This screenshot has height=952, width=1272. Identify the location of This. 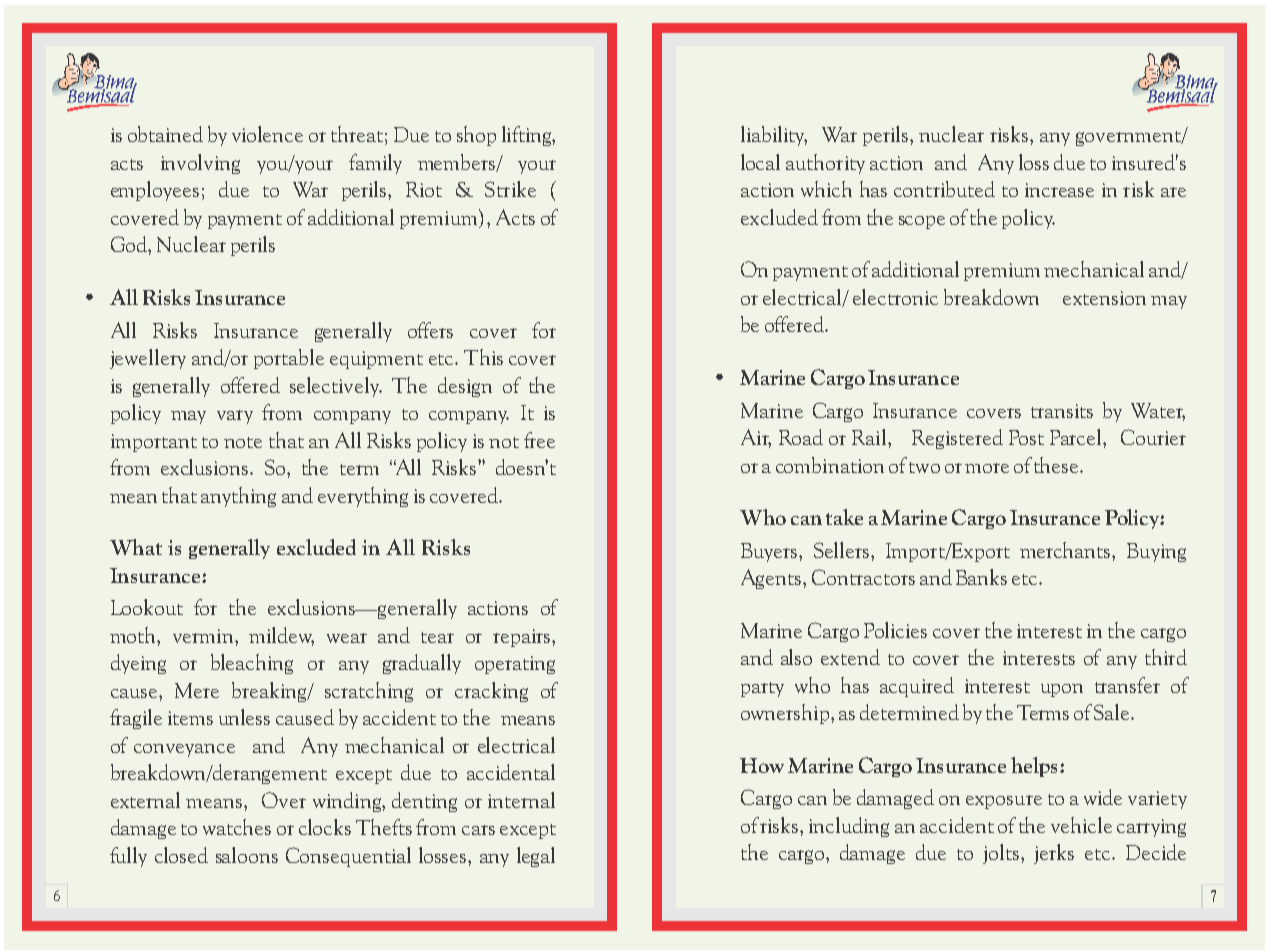
(483, 357).
